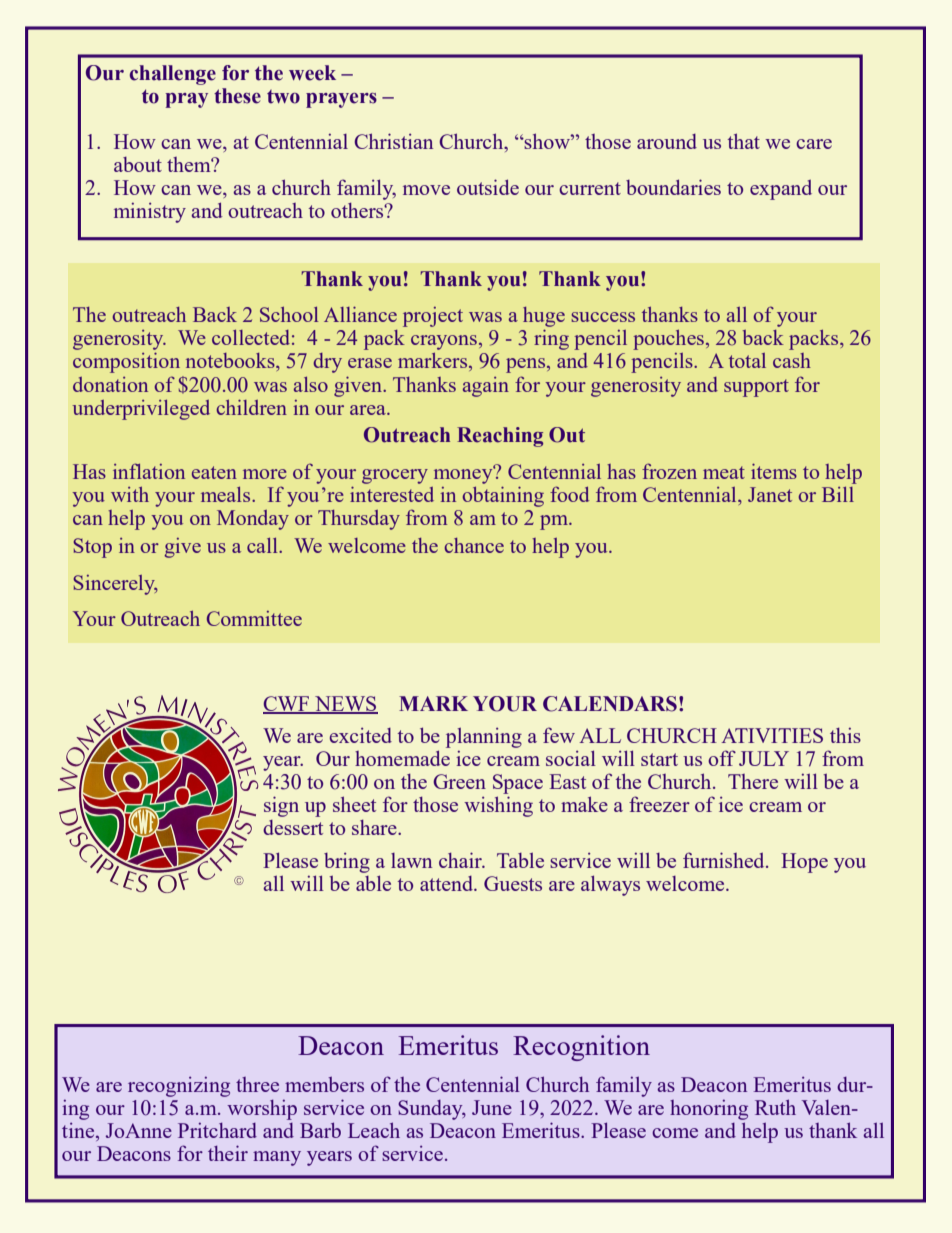  I want to click on chance, so click(474, 545).
